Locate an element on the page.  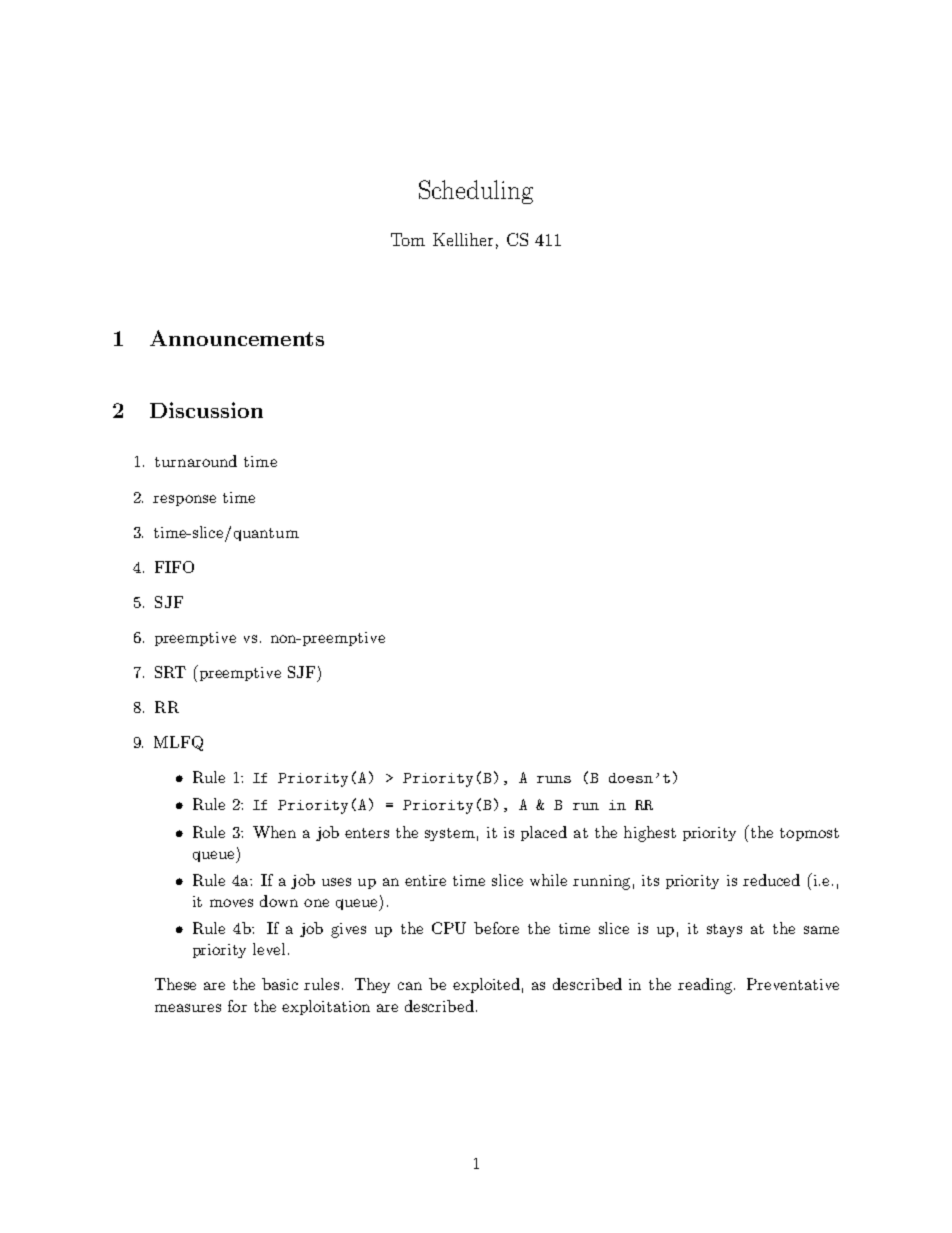
FIFO is located at coordinates (174, 567).
